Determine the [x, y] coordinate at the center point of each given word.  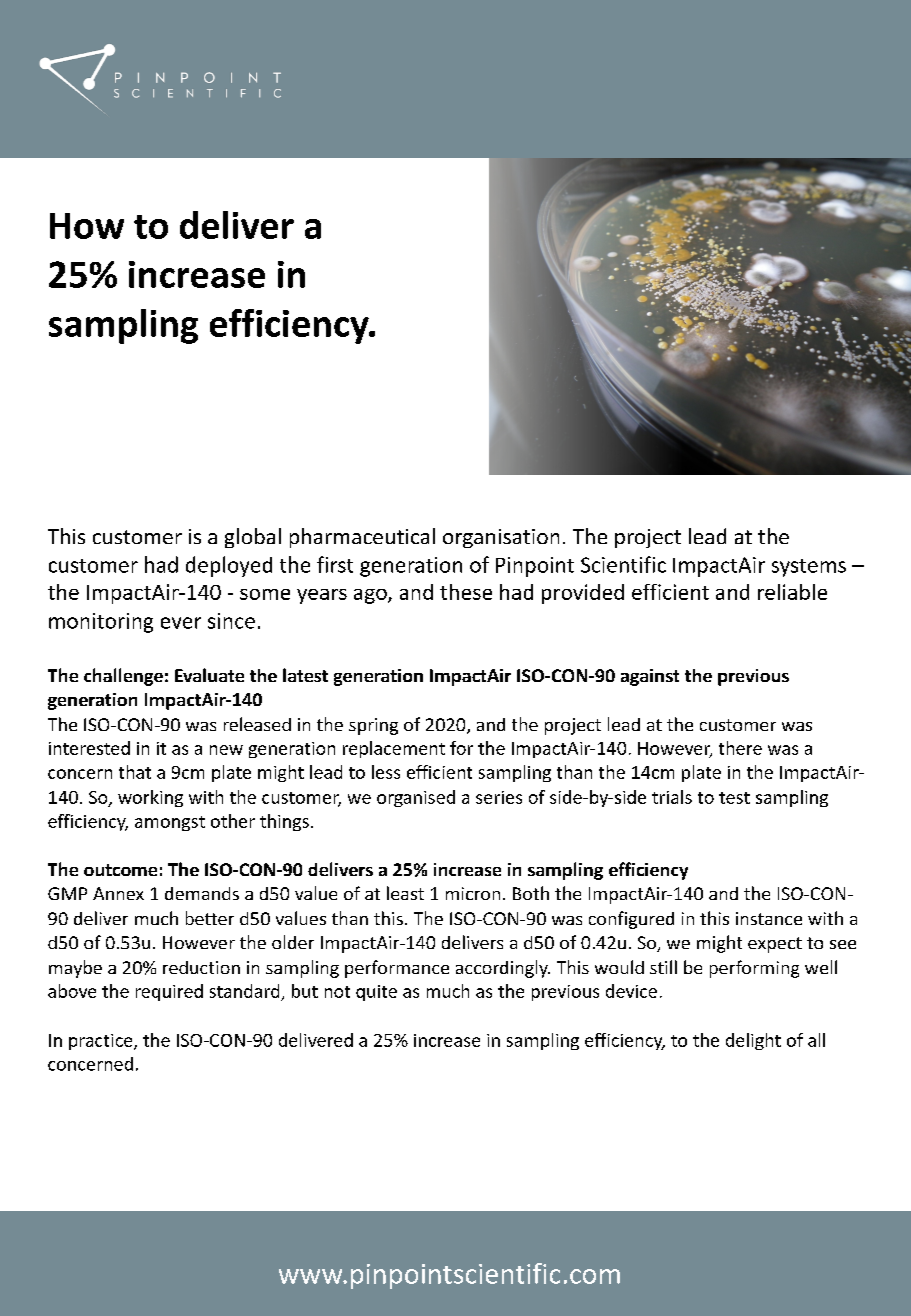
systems [809, 568]
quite [376, 993]
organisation [501, 538]
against [650, 677]
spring [373, 726]
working [150, 798]
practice [102, 1042]
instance [769, 918]
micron [473, 893]
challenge [123, 677]
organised [416, 798]
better [210, 918]
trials [672, 797]
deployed [229, 566]
